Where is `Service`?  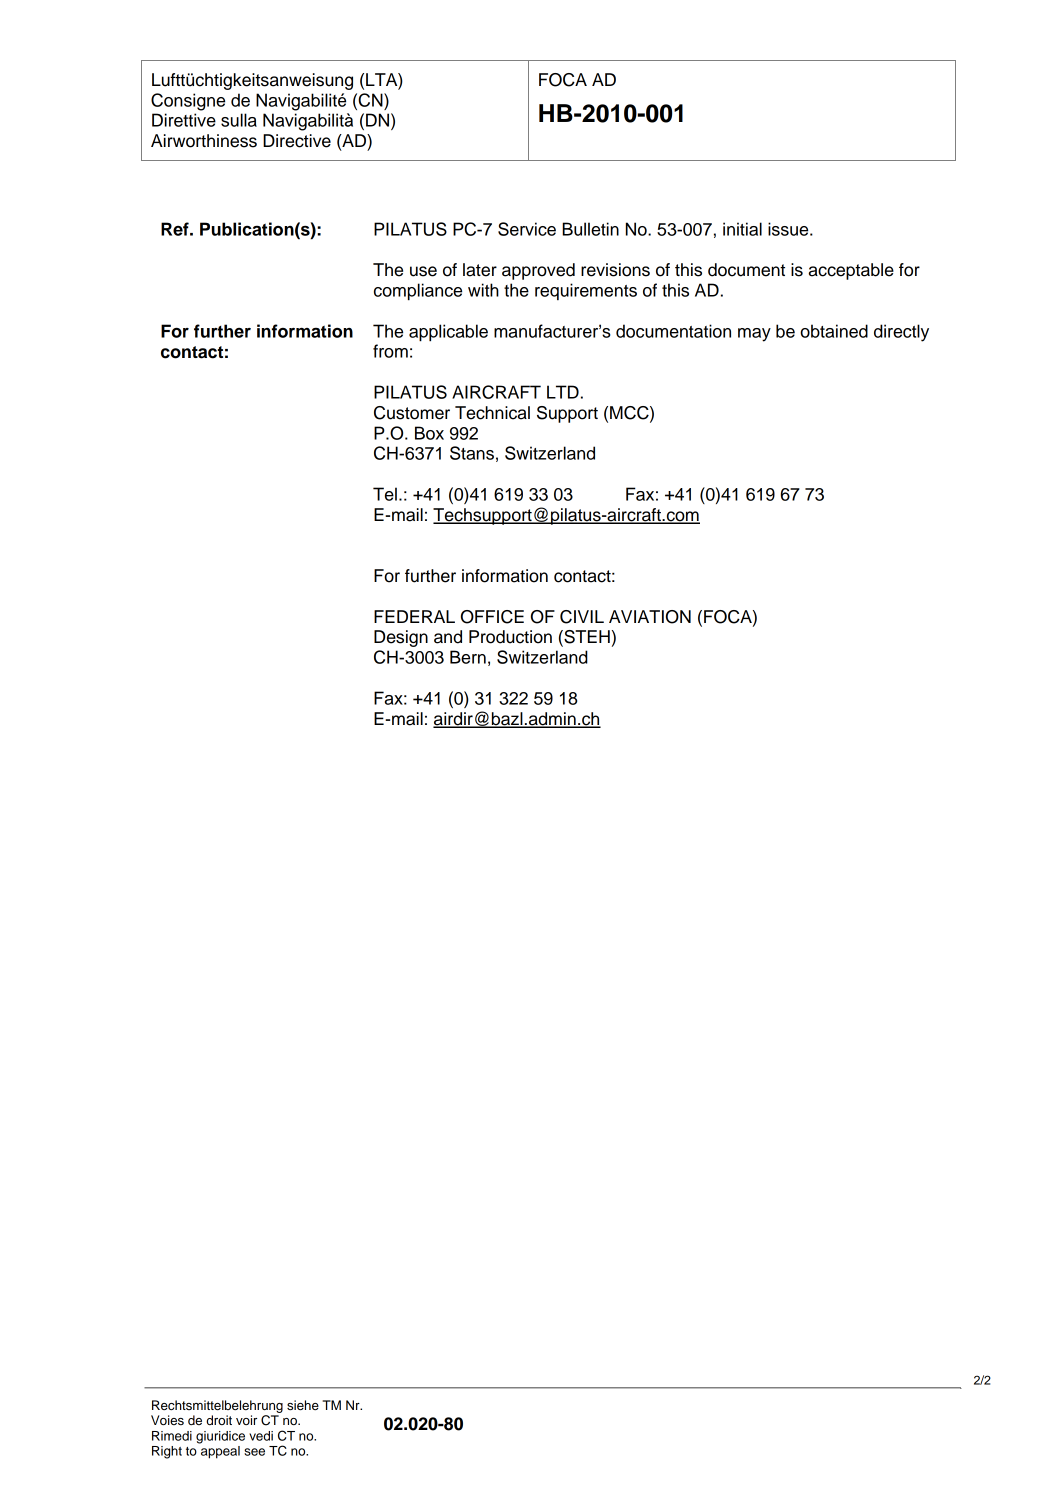 Service is located at coordinates (527, 229).
